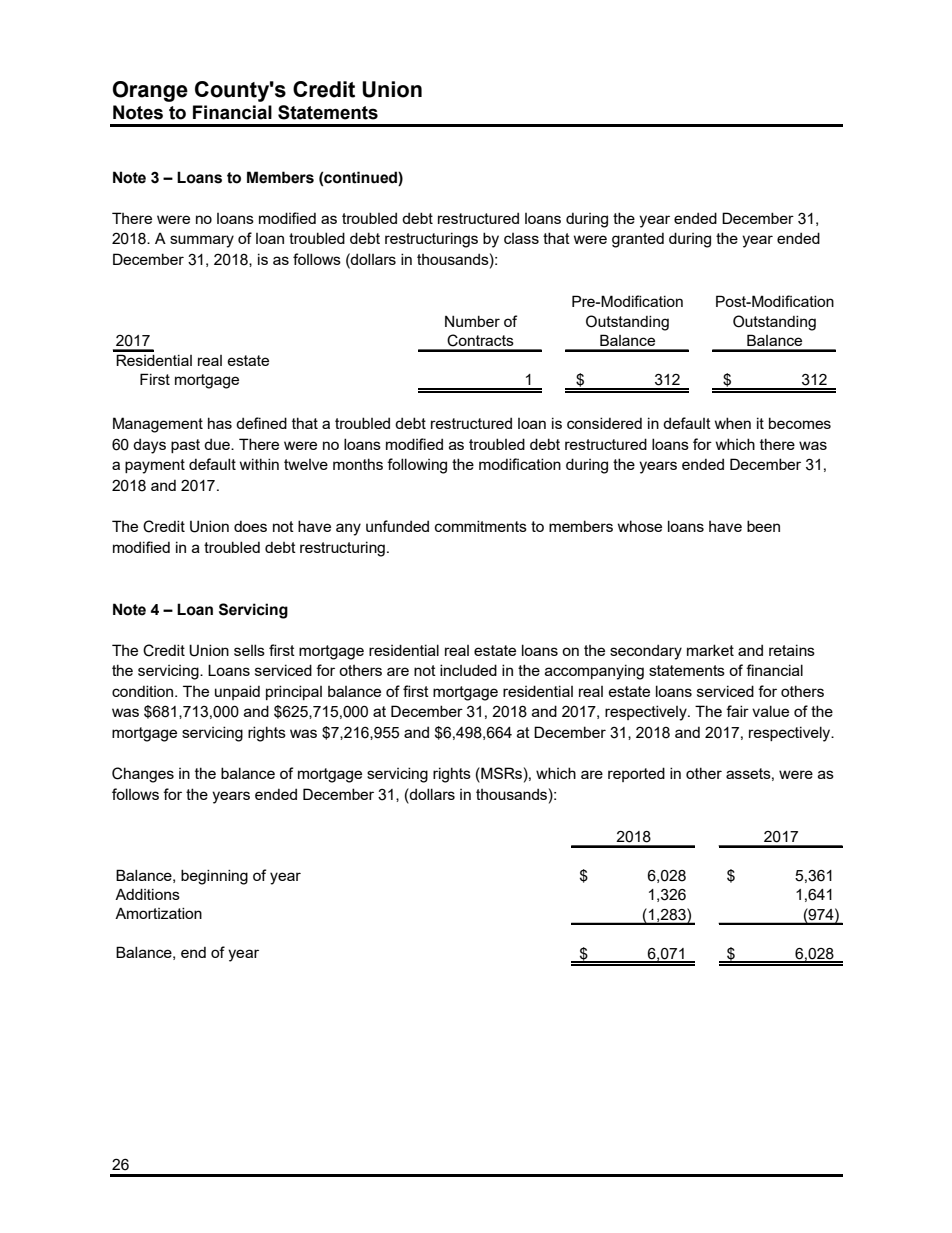 The width and height of the screenshot is (952, 1233). Describe the element at coordinates (214, 877) in the screenshot. I see `beginning` at that location.
